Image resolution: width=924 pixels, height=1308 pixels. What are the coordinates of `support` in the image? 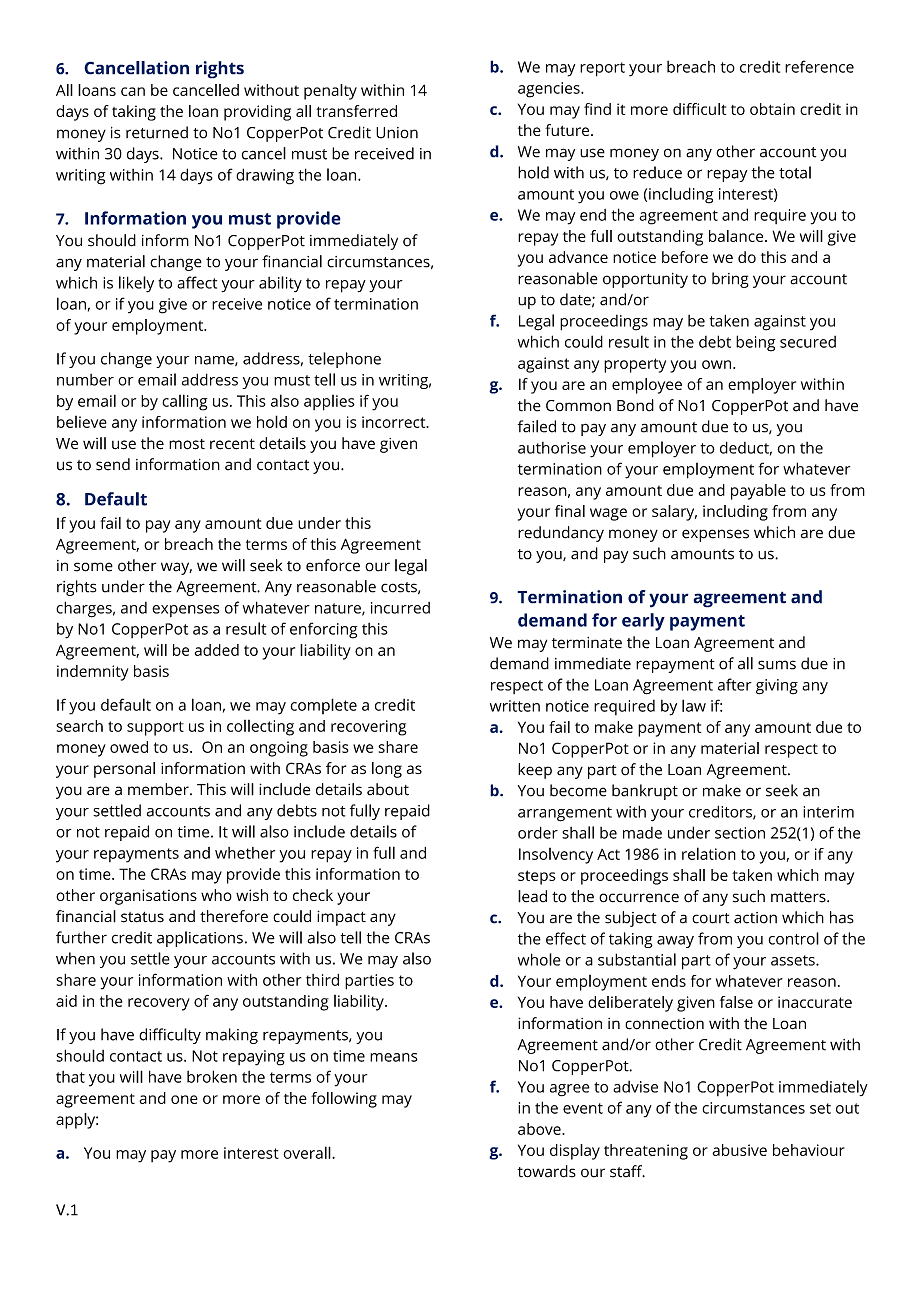 It's located at (155, 728).
